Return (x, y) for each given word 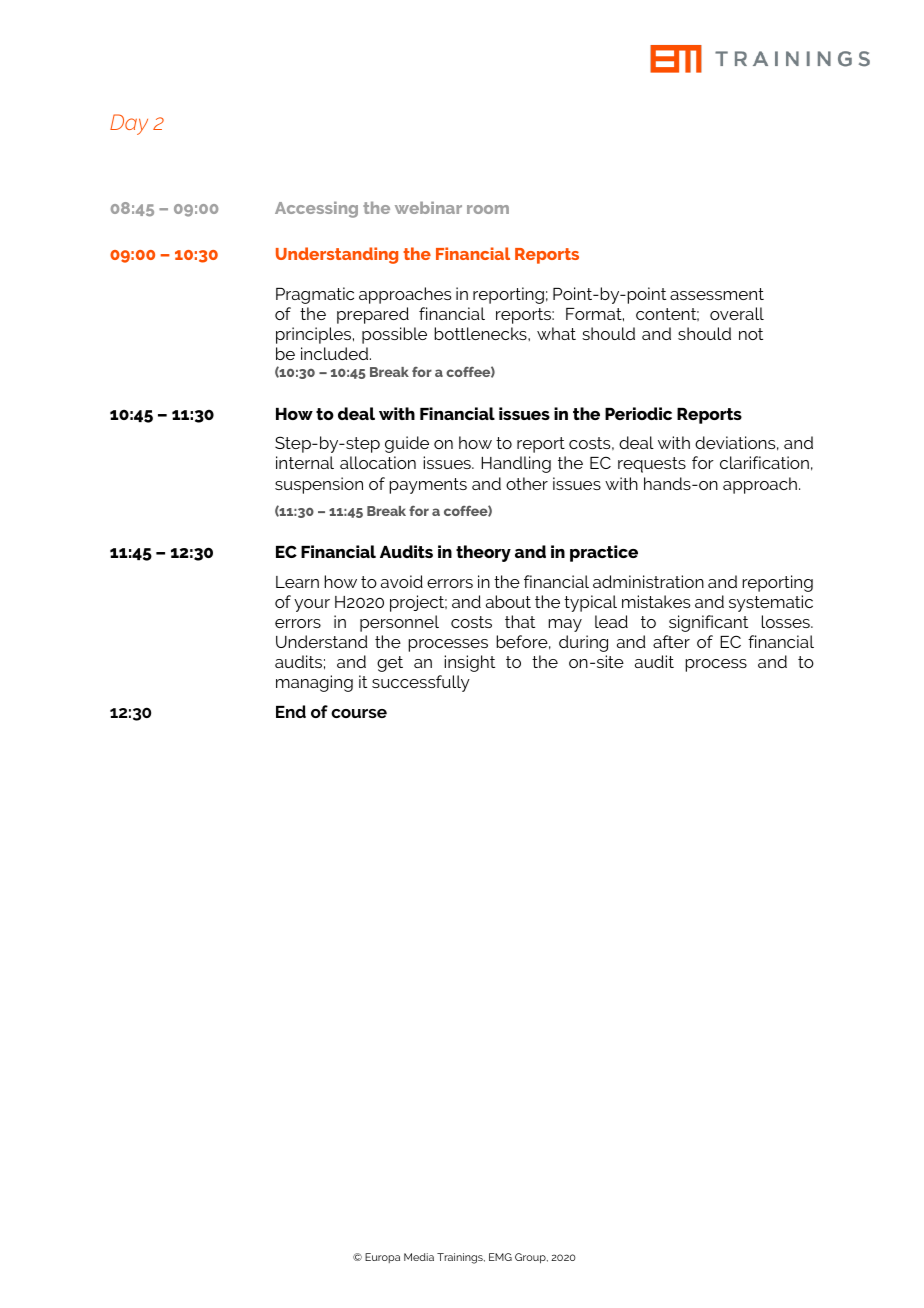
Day (129, 124)
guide (407, 444)
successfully (421, 683)
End (291, 711)
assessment (717, 294)
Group (531, 1258)
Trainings (461, 1258)
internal (305, 462)
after (671, 641)
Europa (382, 1258)
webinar (428, 207)
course (359, 713)
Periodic (638, 413)
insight (469, 663)
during (583, 643)
